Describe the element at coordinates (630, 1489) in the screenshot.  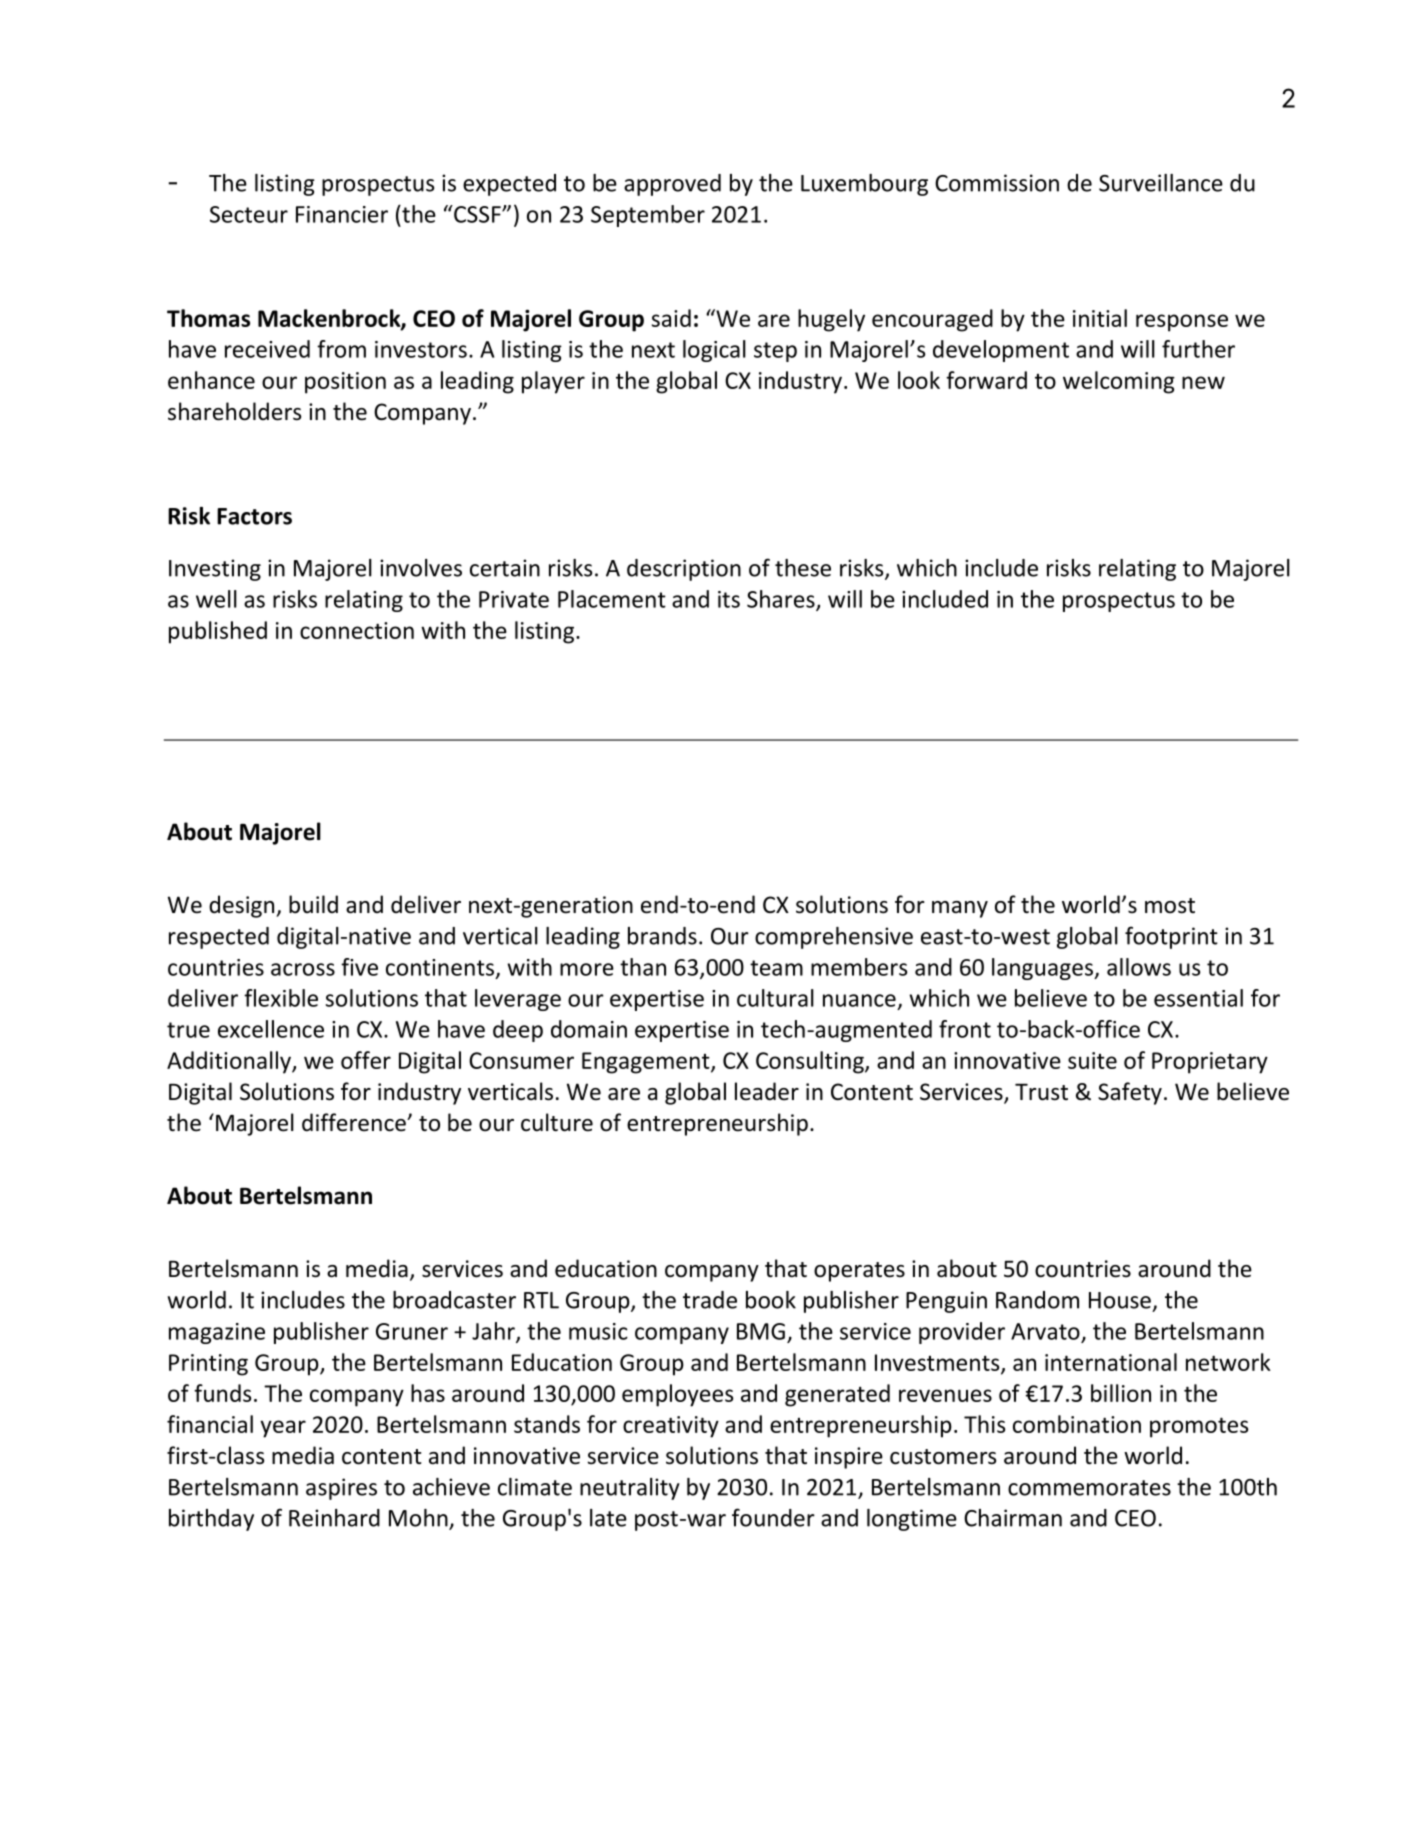
I see `neutrality` at that location.
